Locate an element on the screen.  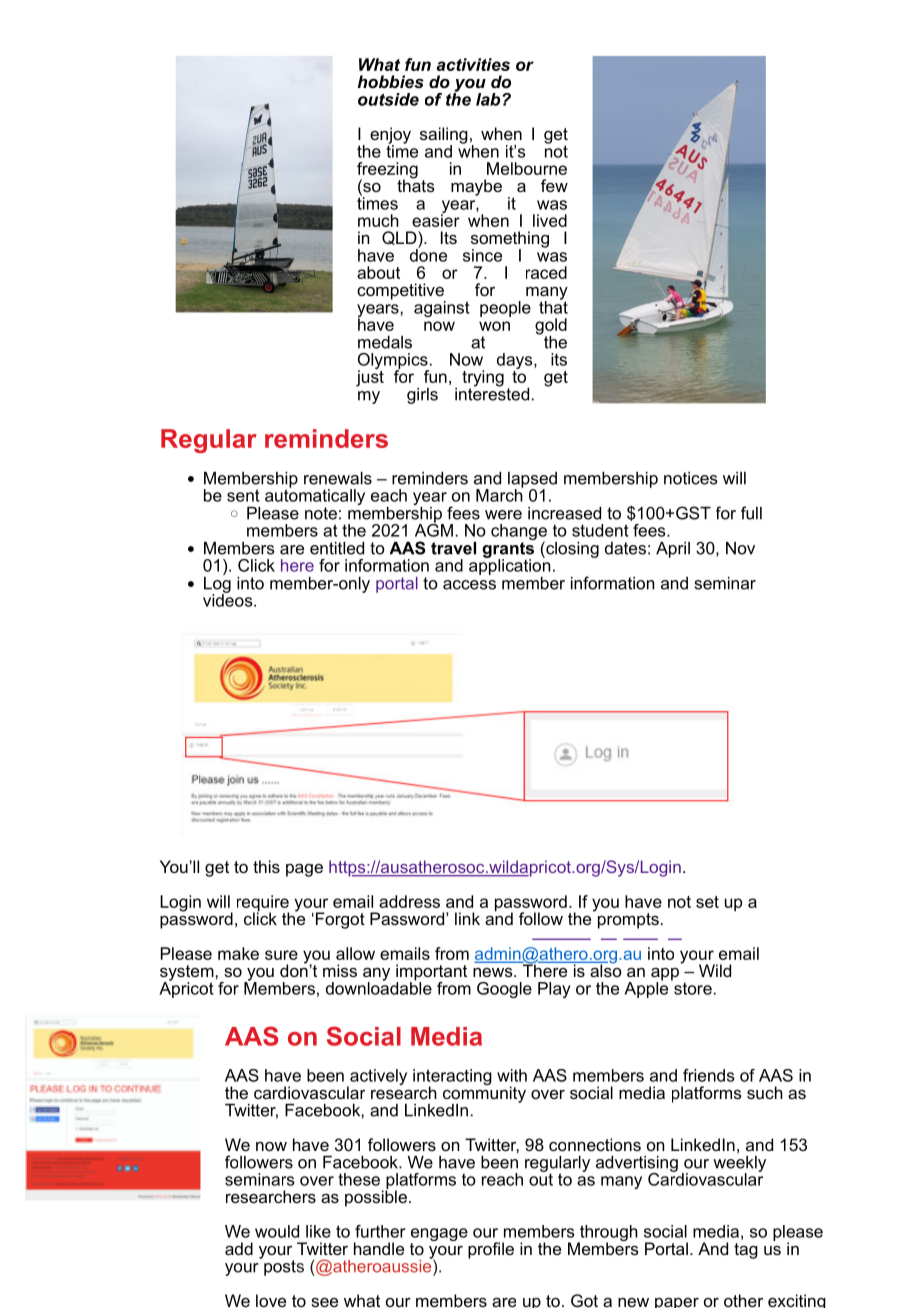
address is located at coordinates (409, 901).
